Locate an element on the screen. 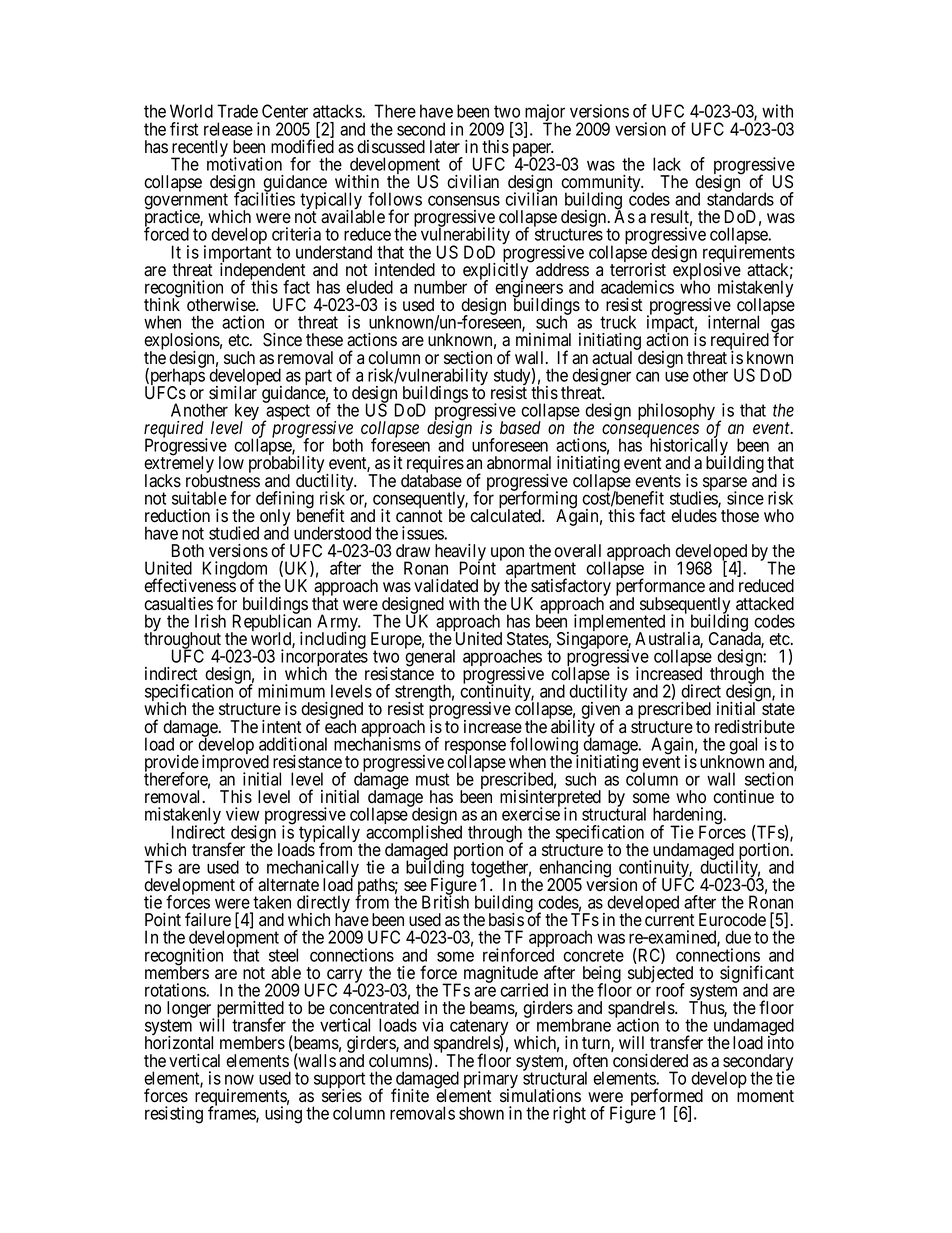 The image size is (952, 1233). hardening is located at coordinates (689, 817).
